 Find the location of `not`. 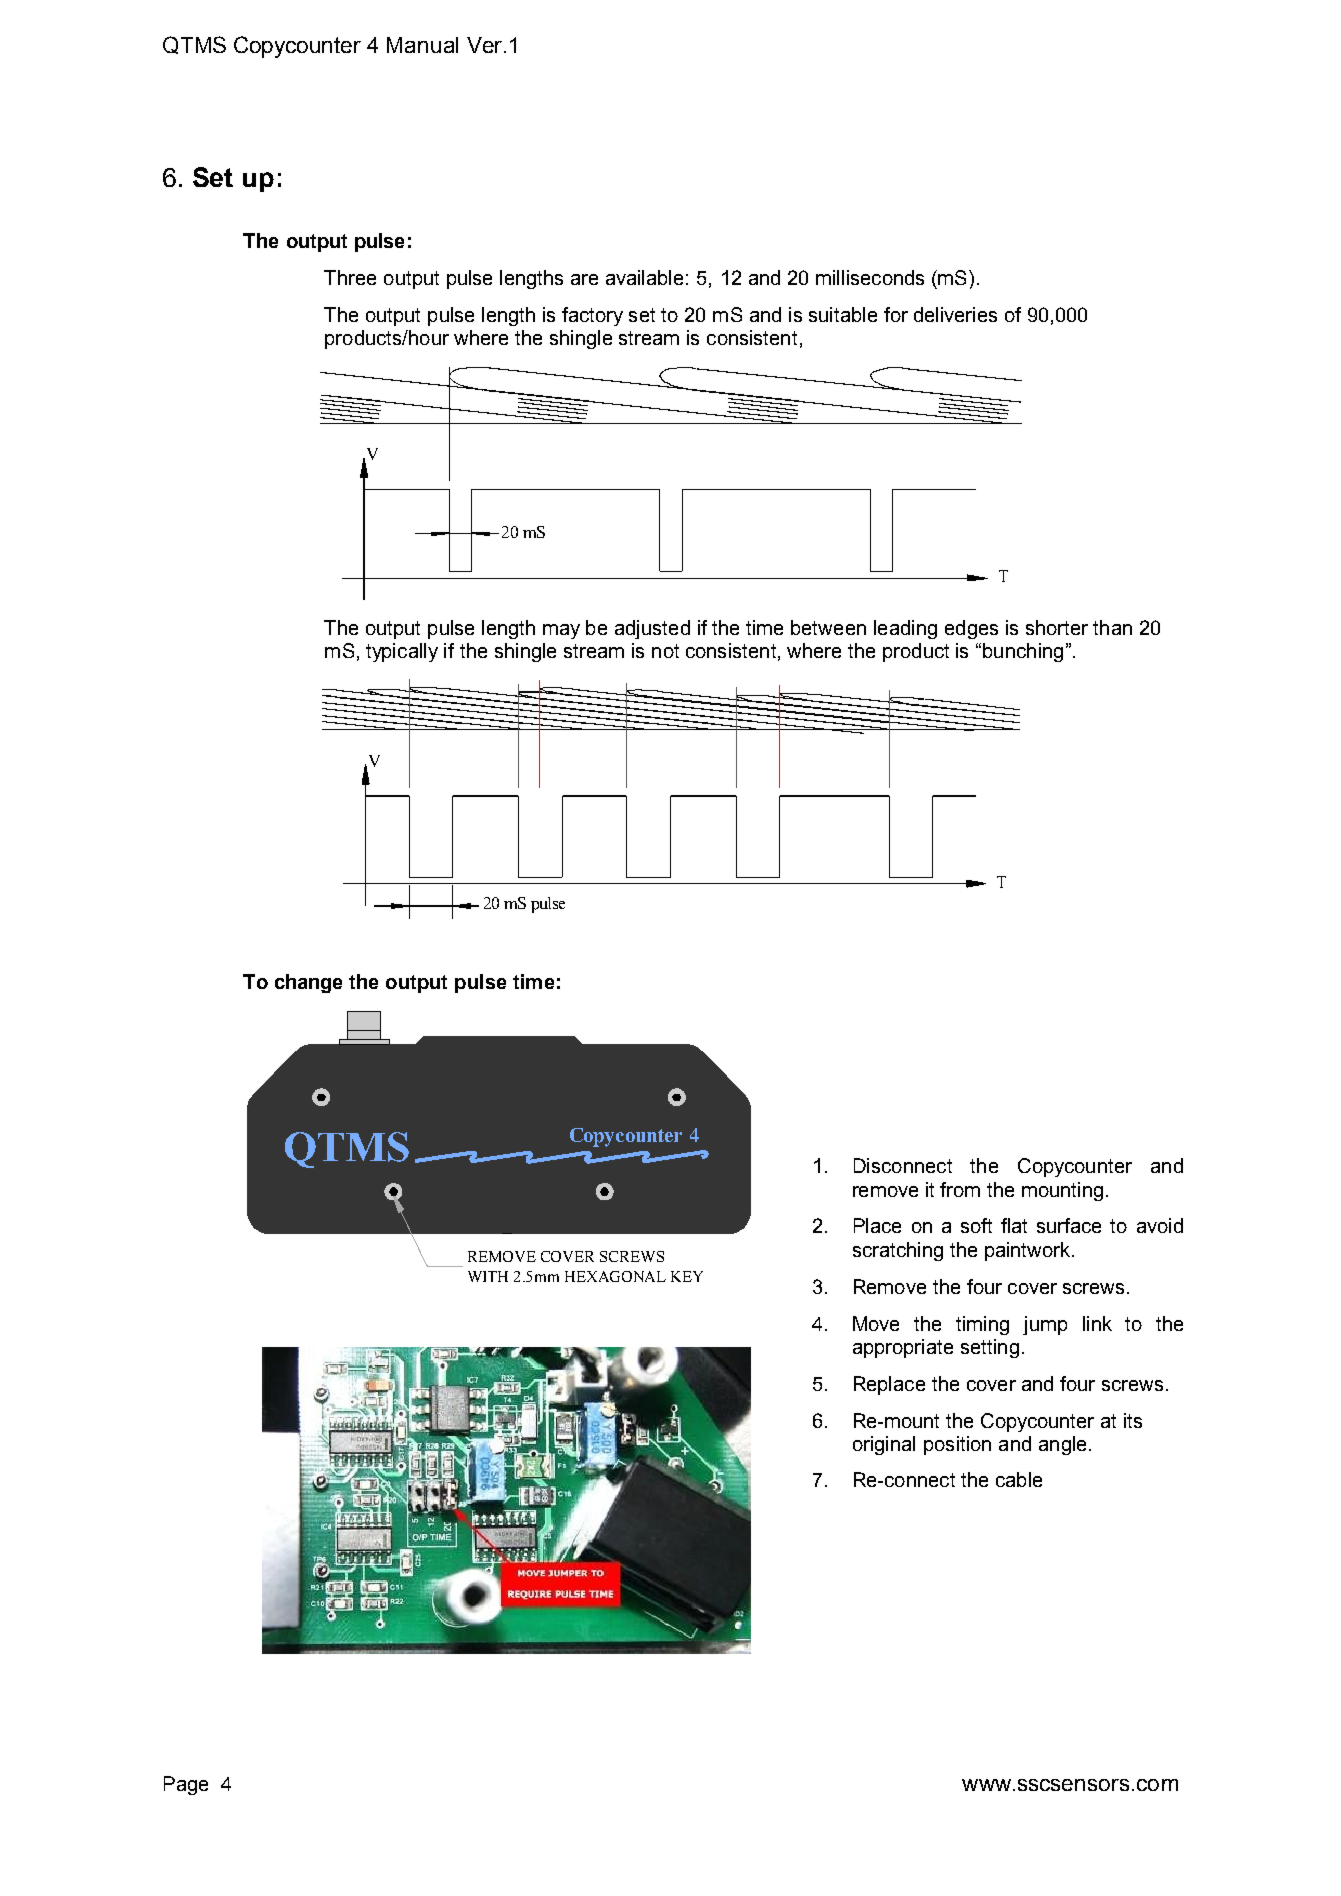

not is located at coordinates (665, 651).
